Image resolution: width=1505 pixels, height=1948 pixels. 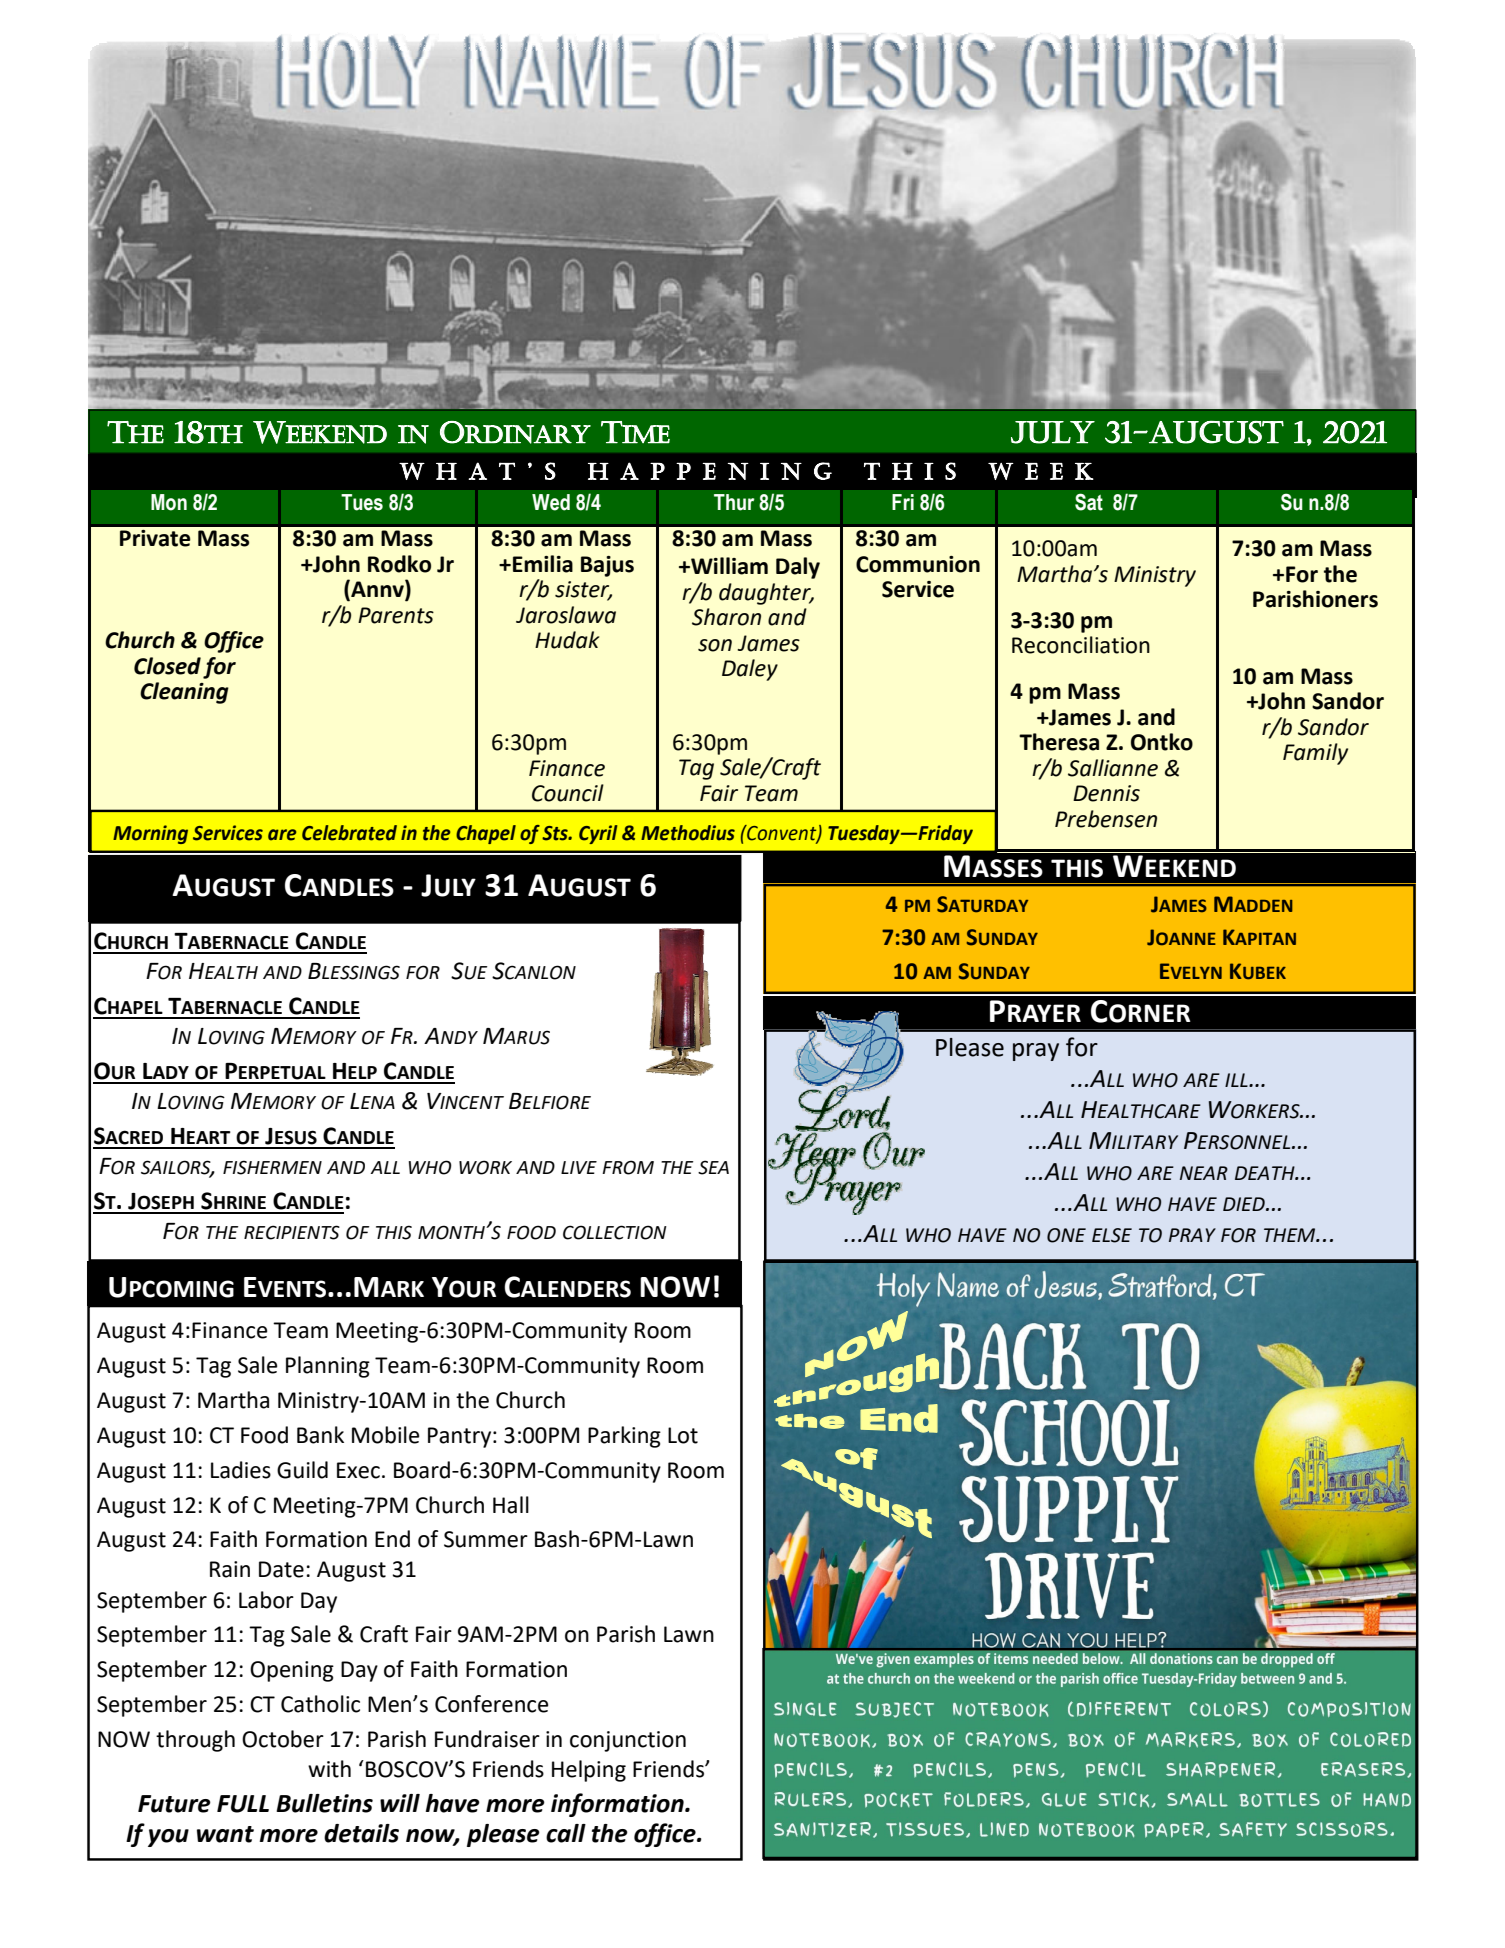 What do you see at coordinates (272, 1167) in the image?
I see `FISHERMEN` at bounding box center [272, 1167].
